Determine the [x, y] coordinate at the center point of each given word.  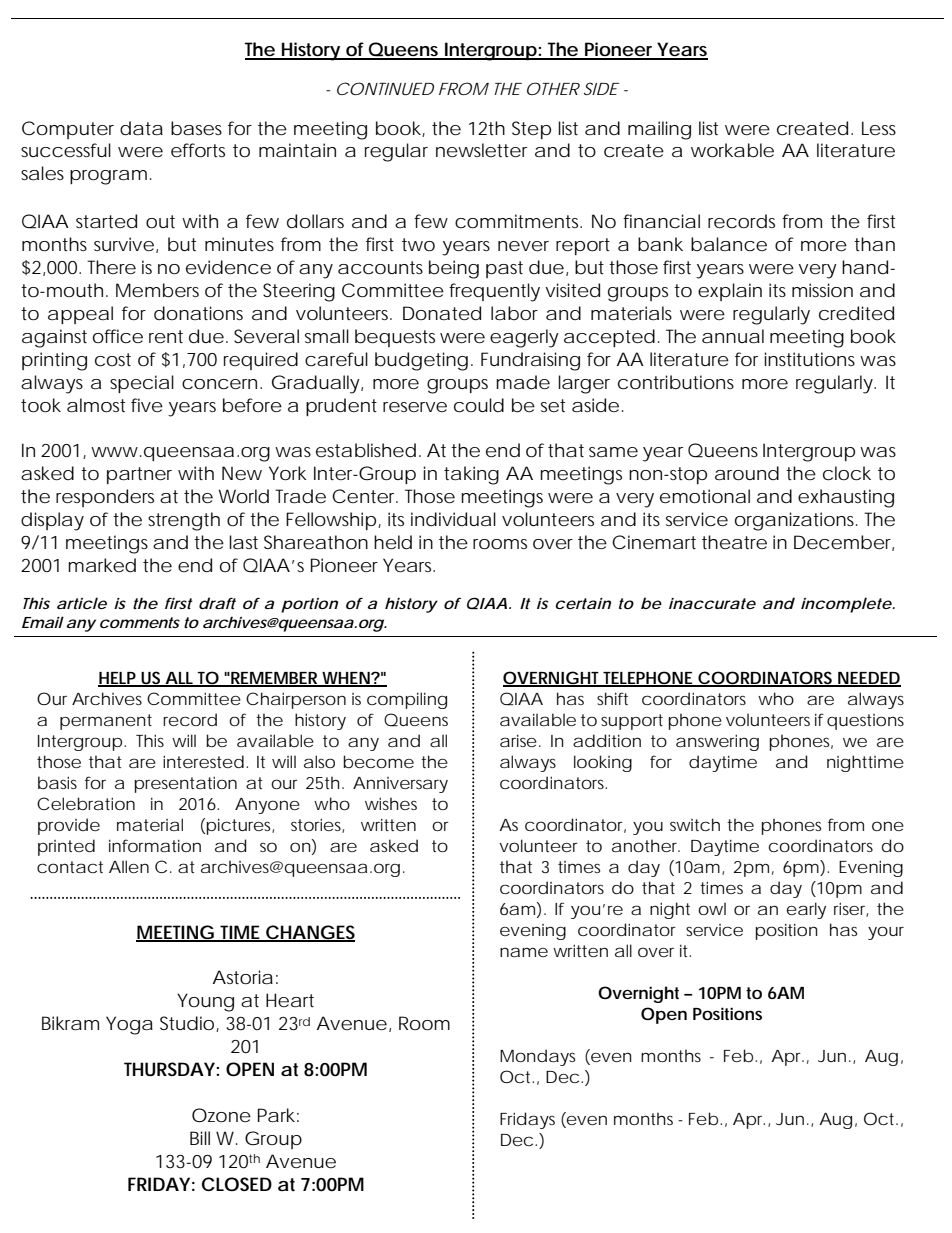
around [747, 473]
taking [471, 475]
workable [732, 150]
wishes [391, 803]
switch [695, 824]
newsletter [481, 150]
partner [139, 475]
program [108, 177]
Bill [200, 1138]
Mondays [537, 1057]
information [155, 845]
